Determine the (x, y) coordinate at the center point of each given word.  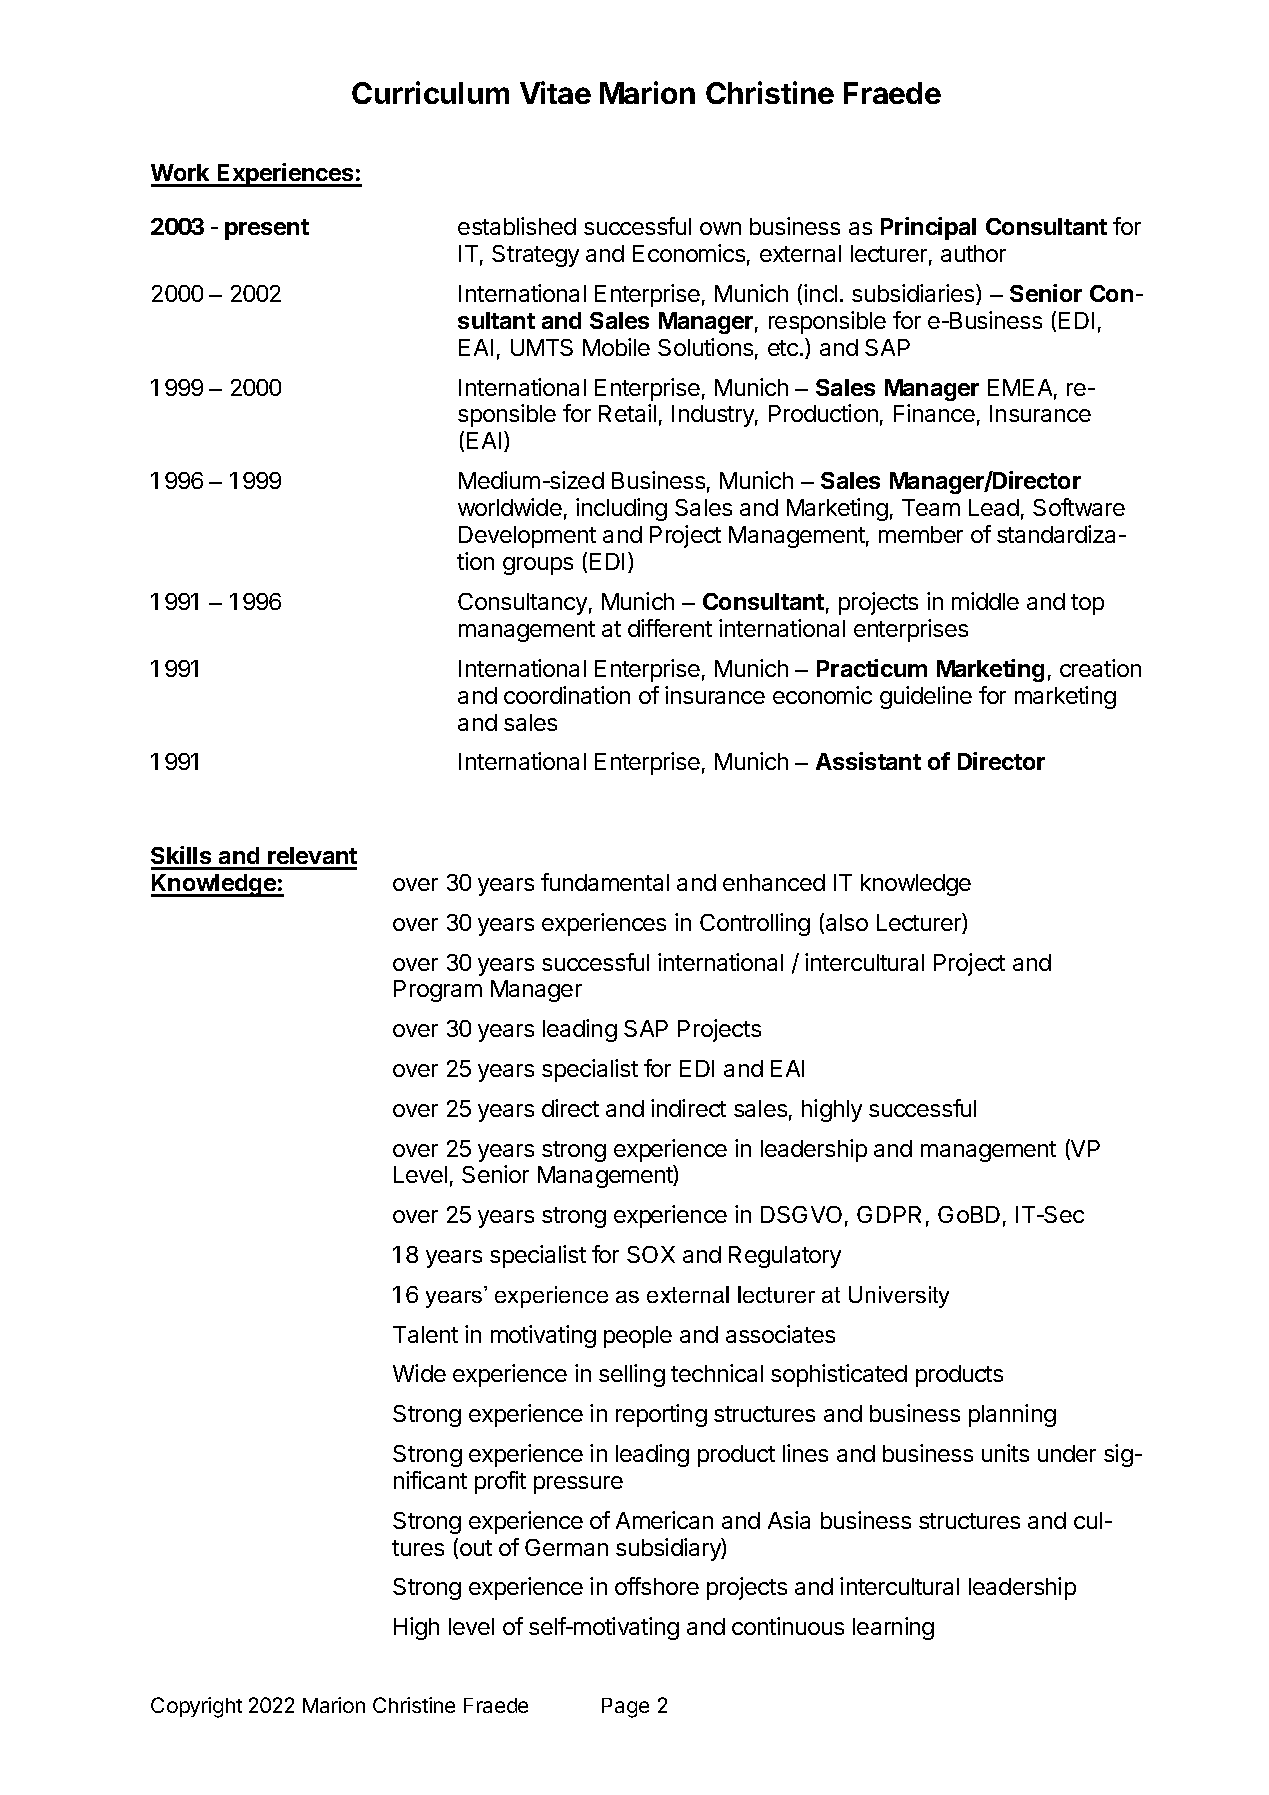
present (267, 229)
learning (893, 1628)
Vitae (555, 92)
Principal (928, 228)
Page (625, 1708)
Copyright (196, 1707)
